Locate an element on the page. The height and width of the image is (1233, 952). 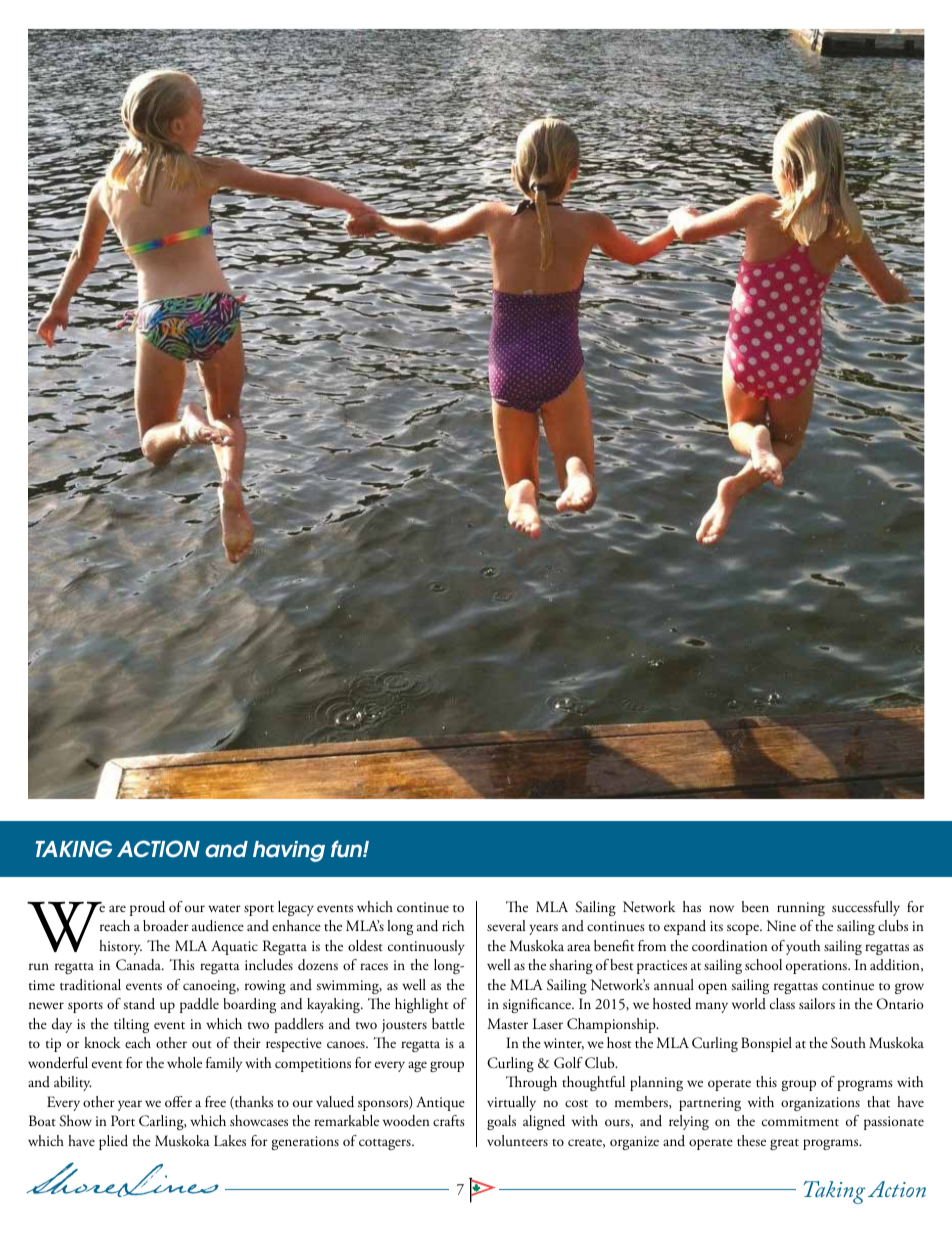
having is located at coordinates (289, 851).
